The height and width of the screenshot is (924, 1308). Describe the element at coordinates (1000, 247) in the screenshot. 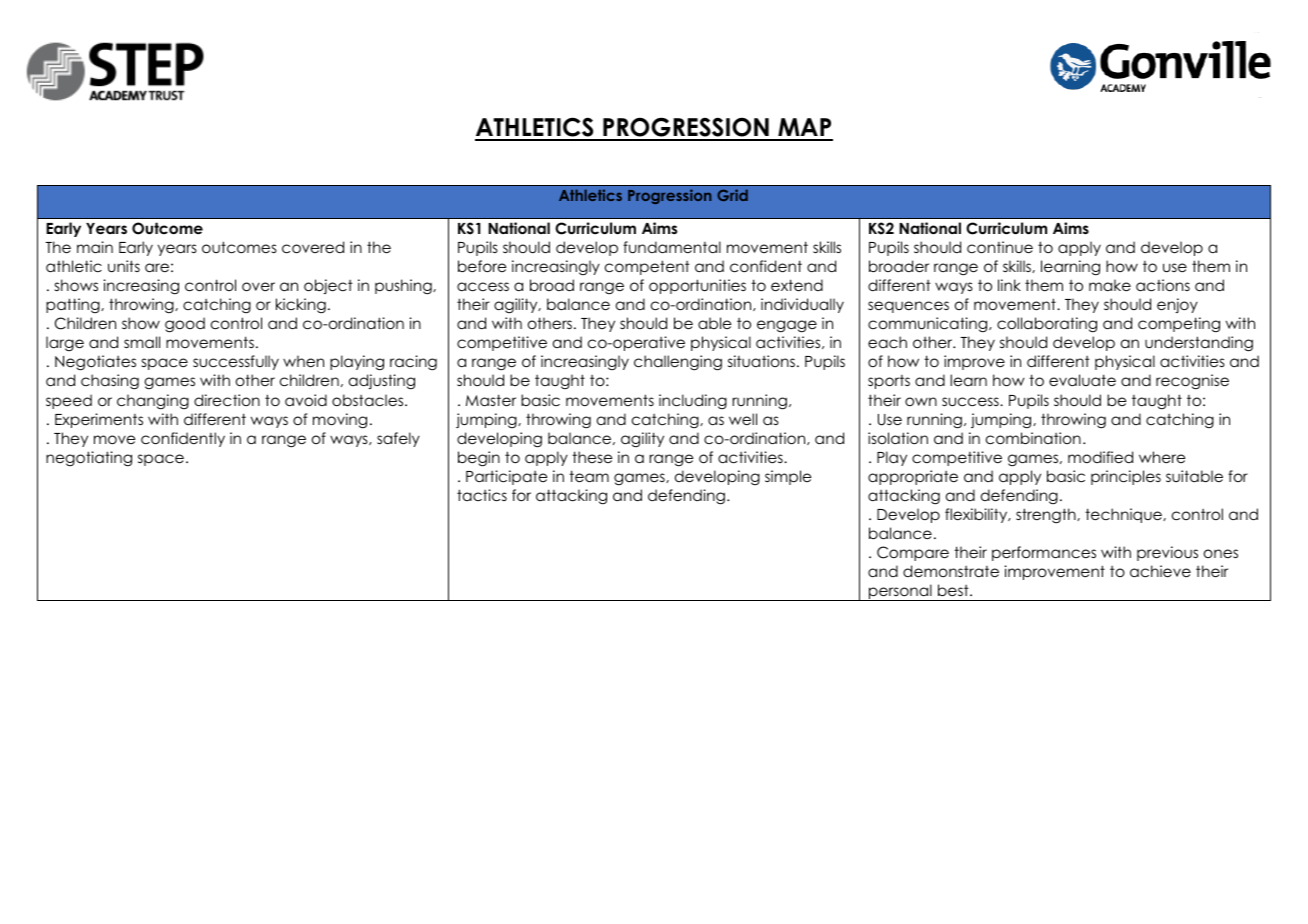

I see `continue` at that location.
